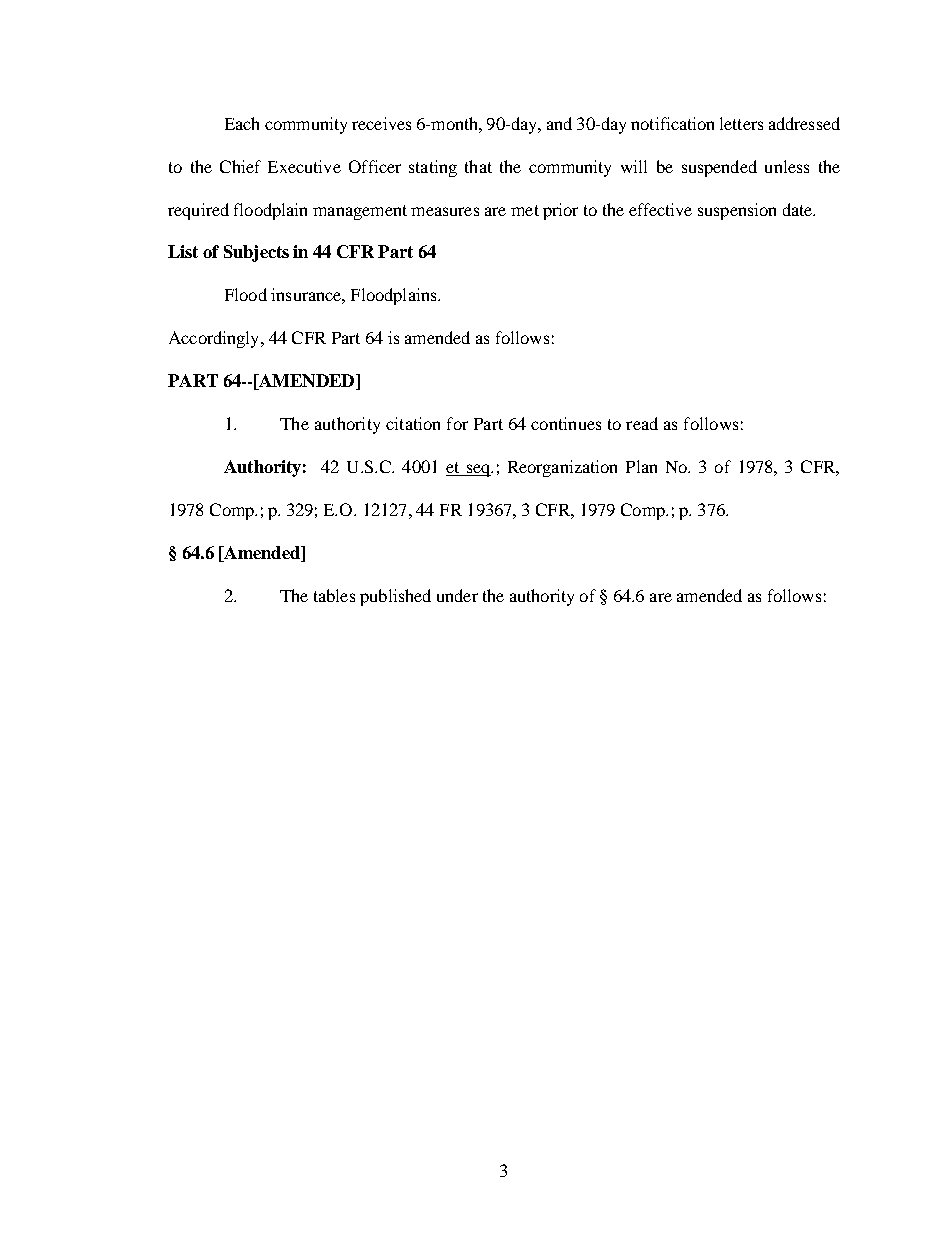 The height and width of the screenshot is (1233, 952). Describe the element at coordinates (457, 423) in the screenshot. I see `for` at that location.
